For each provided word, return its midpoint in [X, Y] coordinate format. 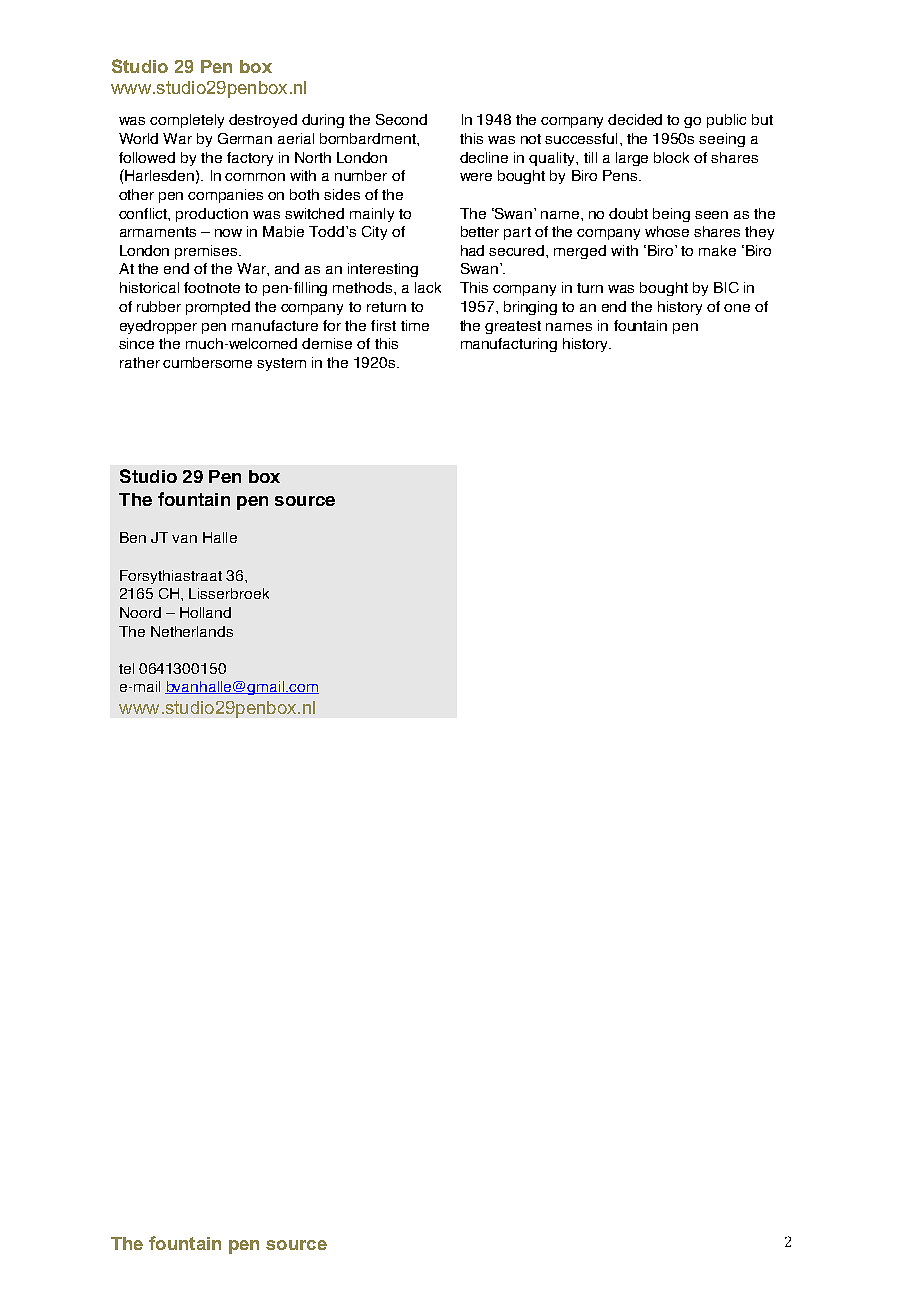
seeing [722, 140]
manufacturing [509, 345]
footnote [212, 287]
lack [428, 287]
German [245, 138]
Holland [205, 612]
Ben [133, 537]
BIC [726, 287]
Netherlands [192, 631]
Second [401, 119]
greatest [513, 327]
